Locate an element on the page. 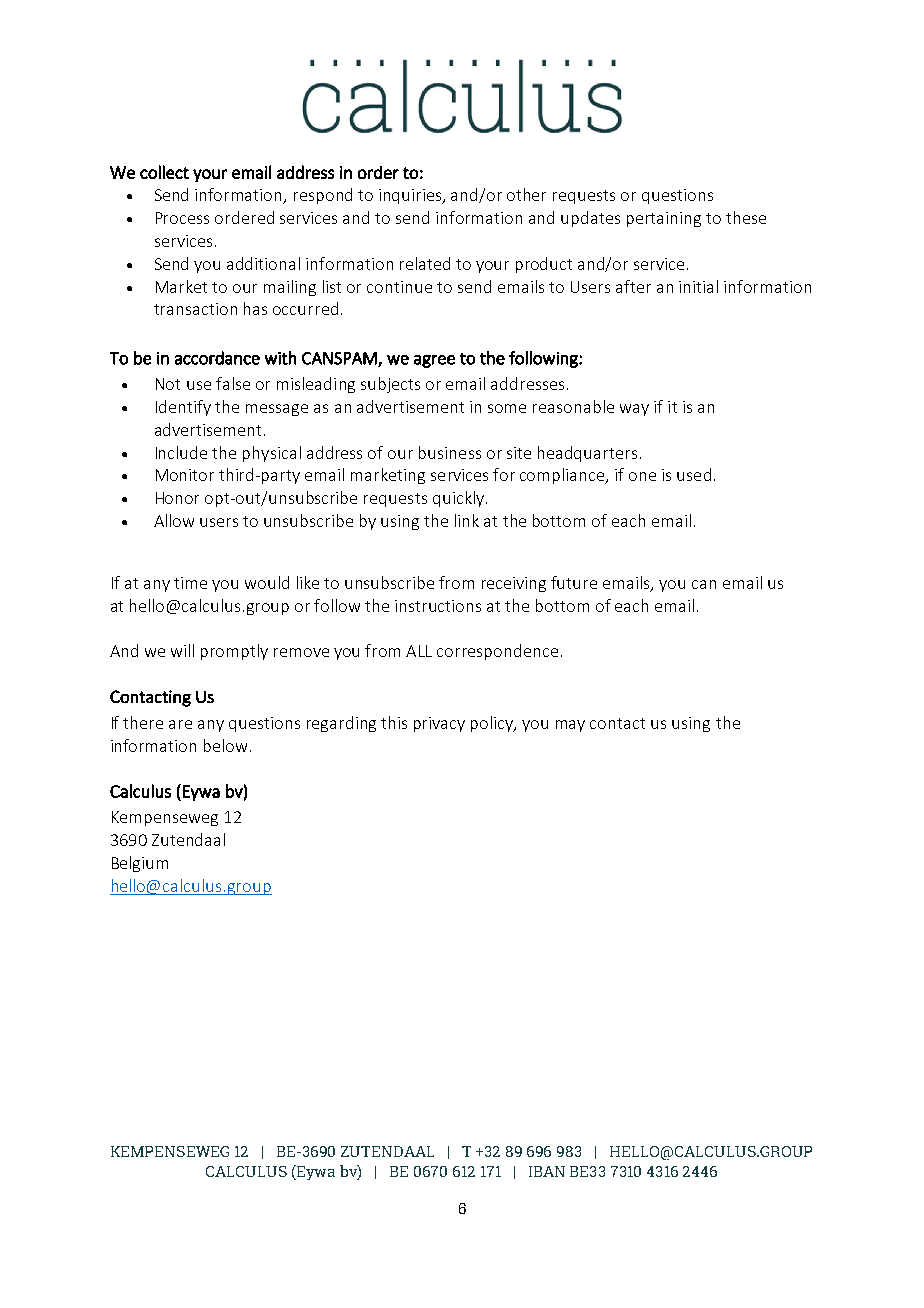 This document has height=1308, width=924. time is located at coordinates (190, 583).
